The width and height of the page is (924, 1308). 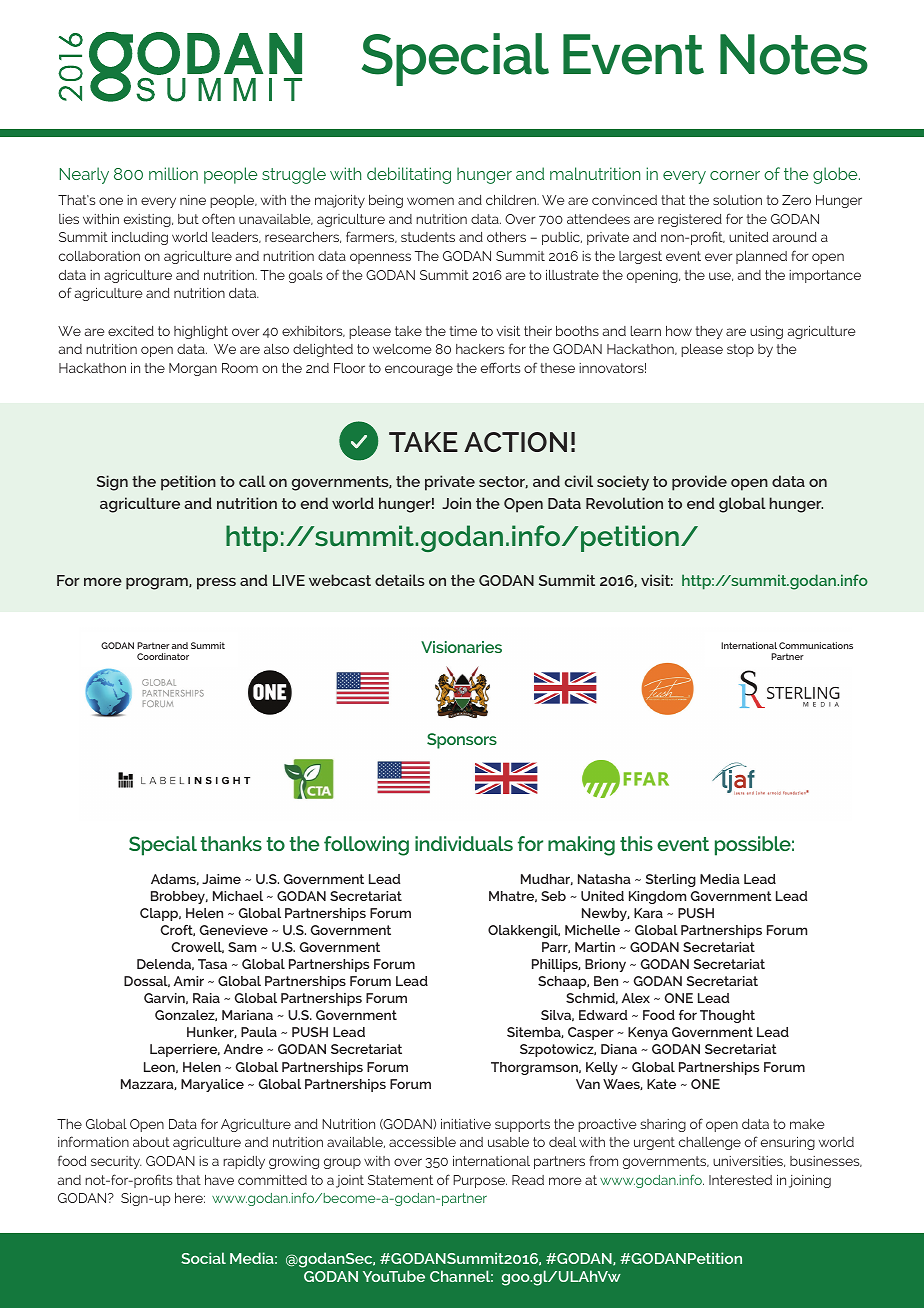 I want to click on Coordinator, so click(x=163, y=656).
